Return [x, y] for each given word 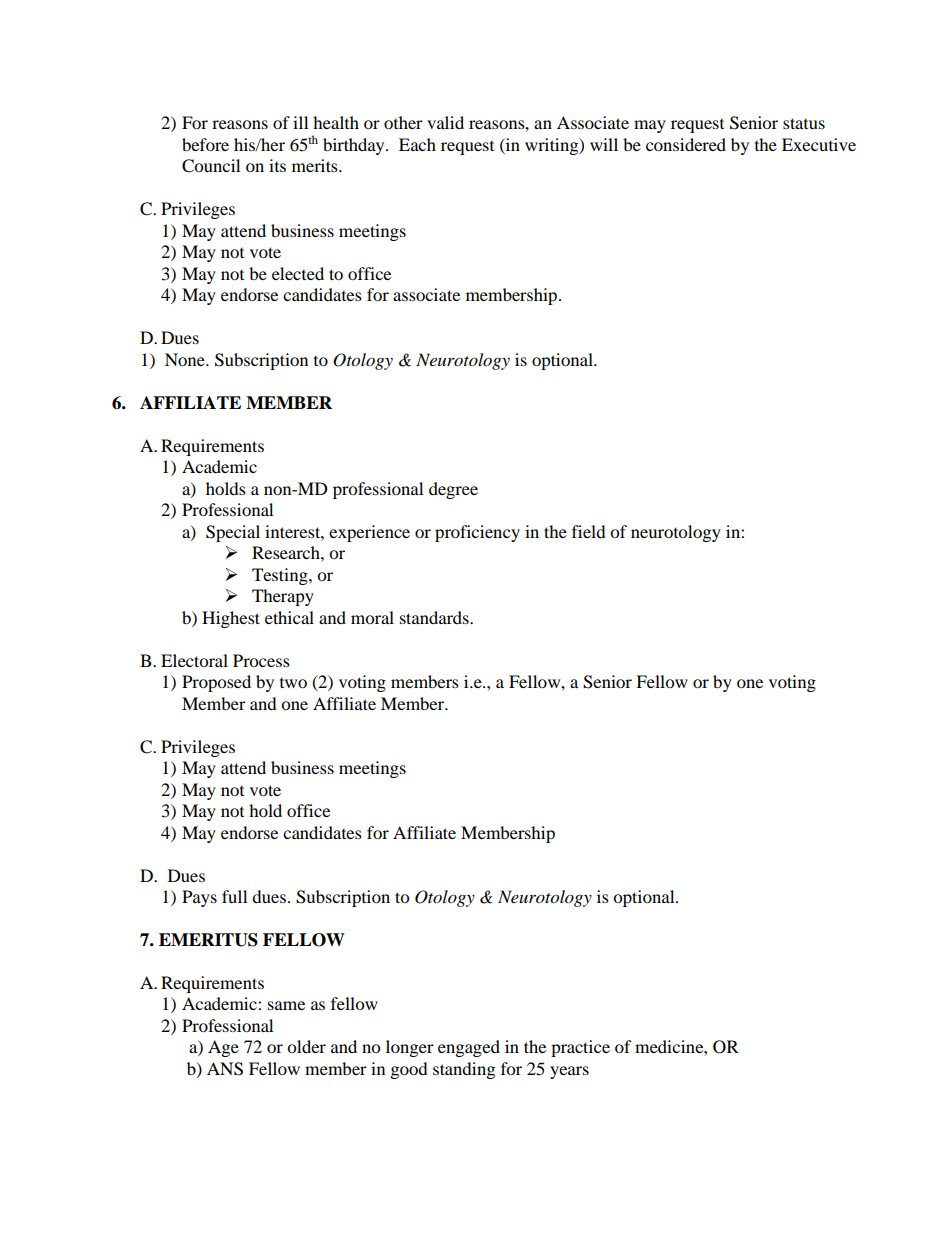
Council [211, 166]
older [306, 1046]
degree [453, 490]
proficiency [477, 533]
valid [445, 122]
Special [233, 533]
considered [686, 144]
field [589, 531]
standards [435, 617]
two [293, 683]
